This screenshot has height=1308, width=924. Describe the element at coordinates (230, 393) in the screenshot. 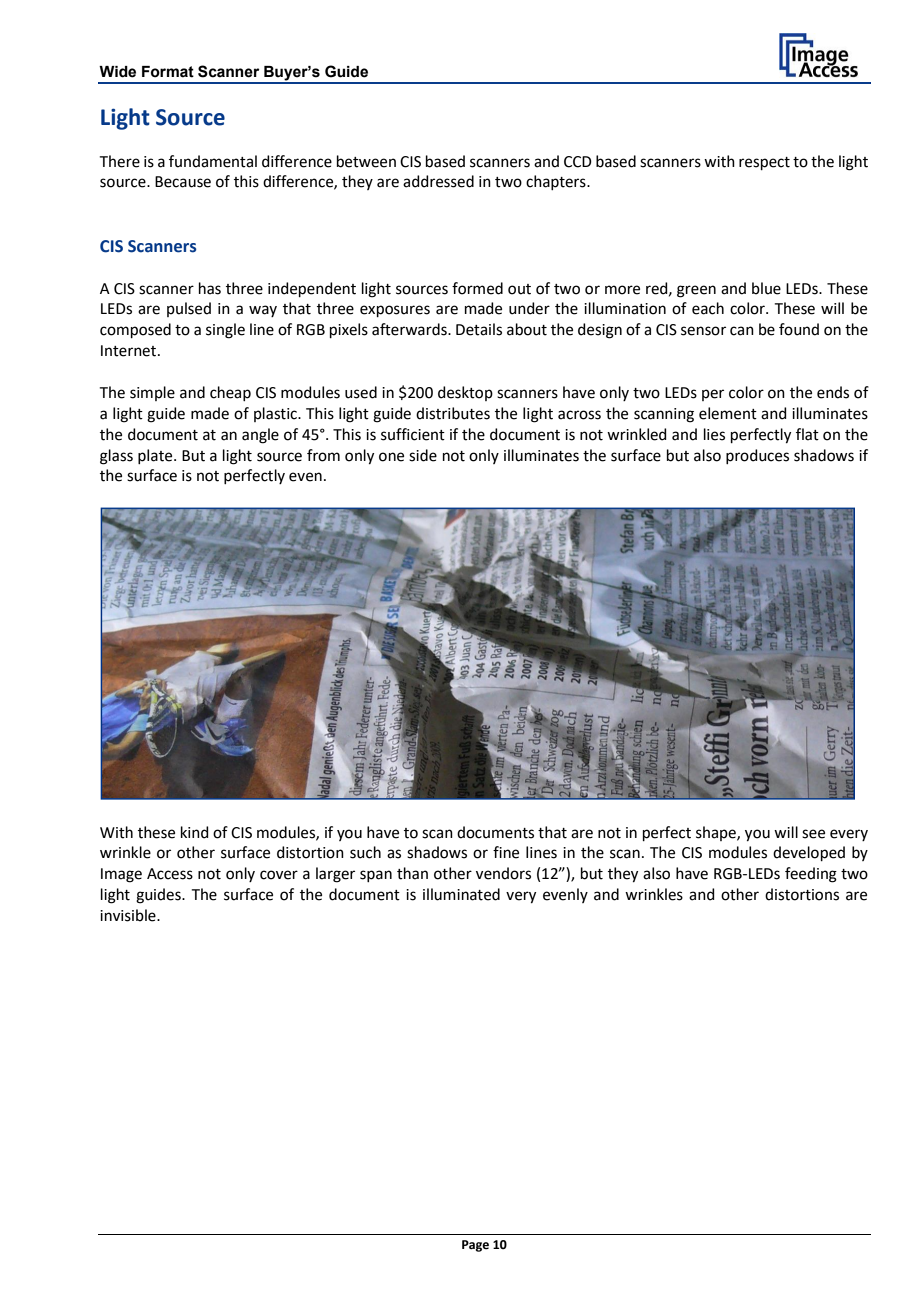

I see `cheap` at that location.
